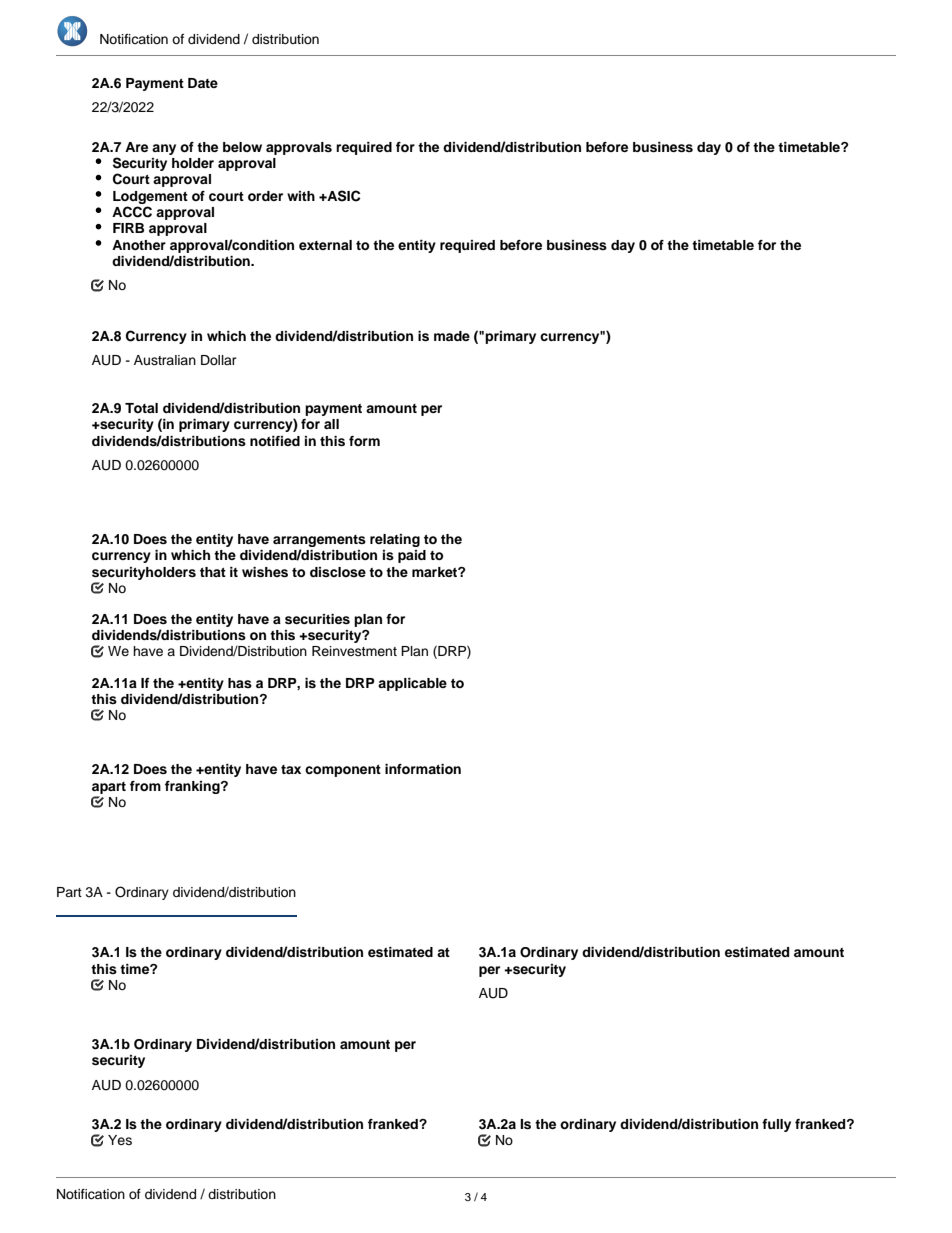 Image resolution: width=952 pixels, height=1233 pixels. I want to click on has, so click(240, 683).
